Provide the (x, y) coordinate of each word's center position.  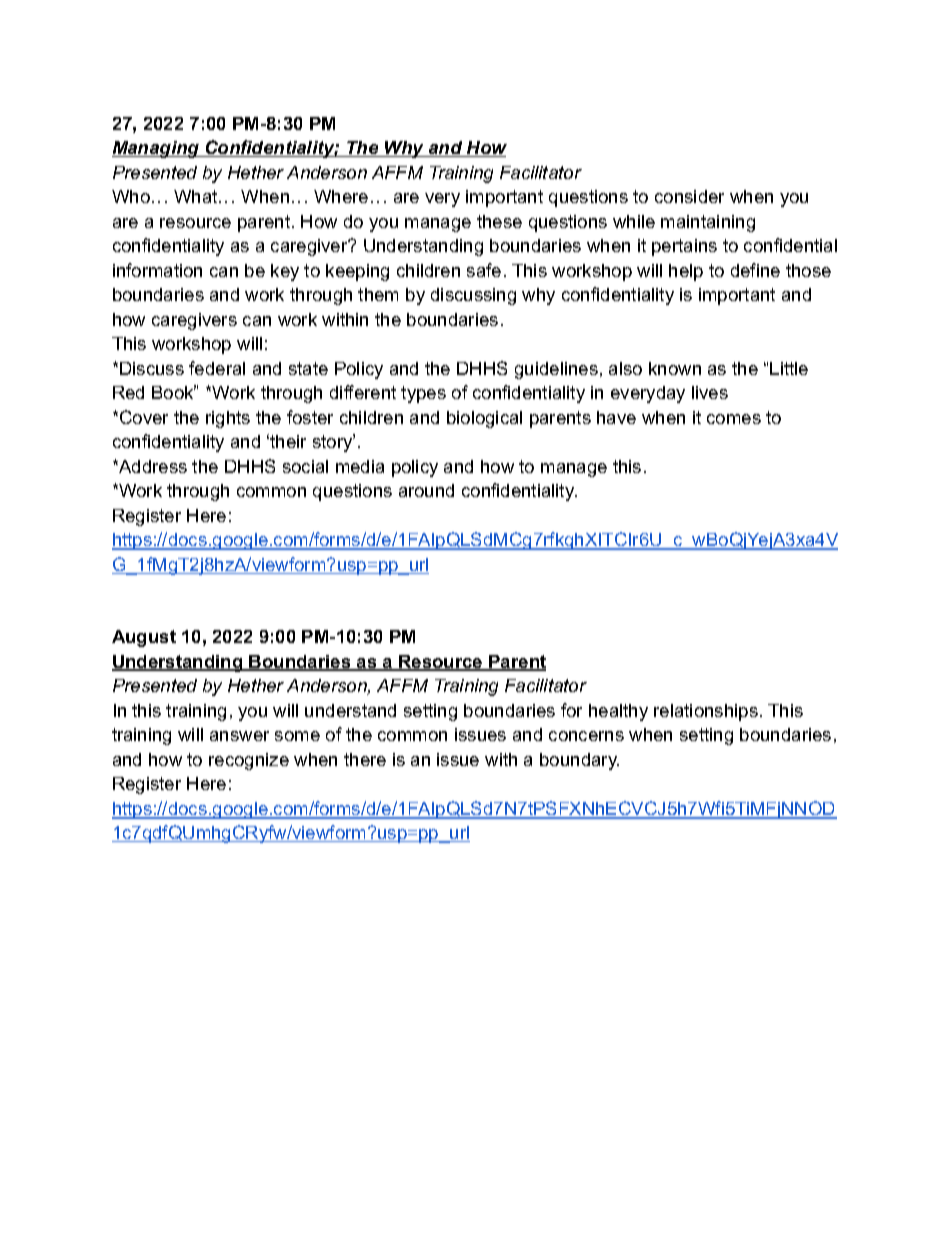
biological (484, 419)
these (499, 221)
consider (689, 196)
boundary (579, 761)
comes (734, 419)
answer (239, 736)
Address (152, 466)
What (197, 196)
